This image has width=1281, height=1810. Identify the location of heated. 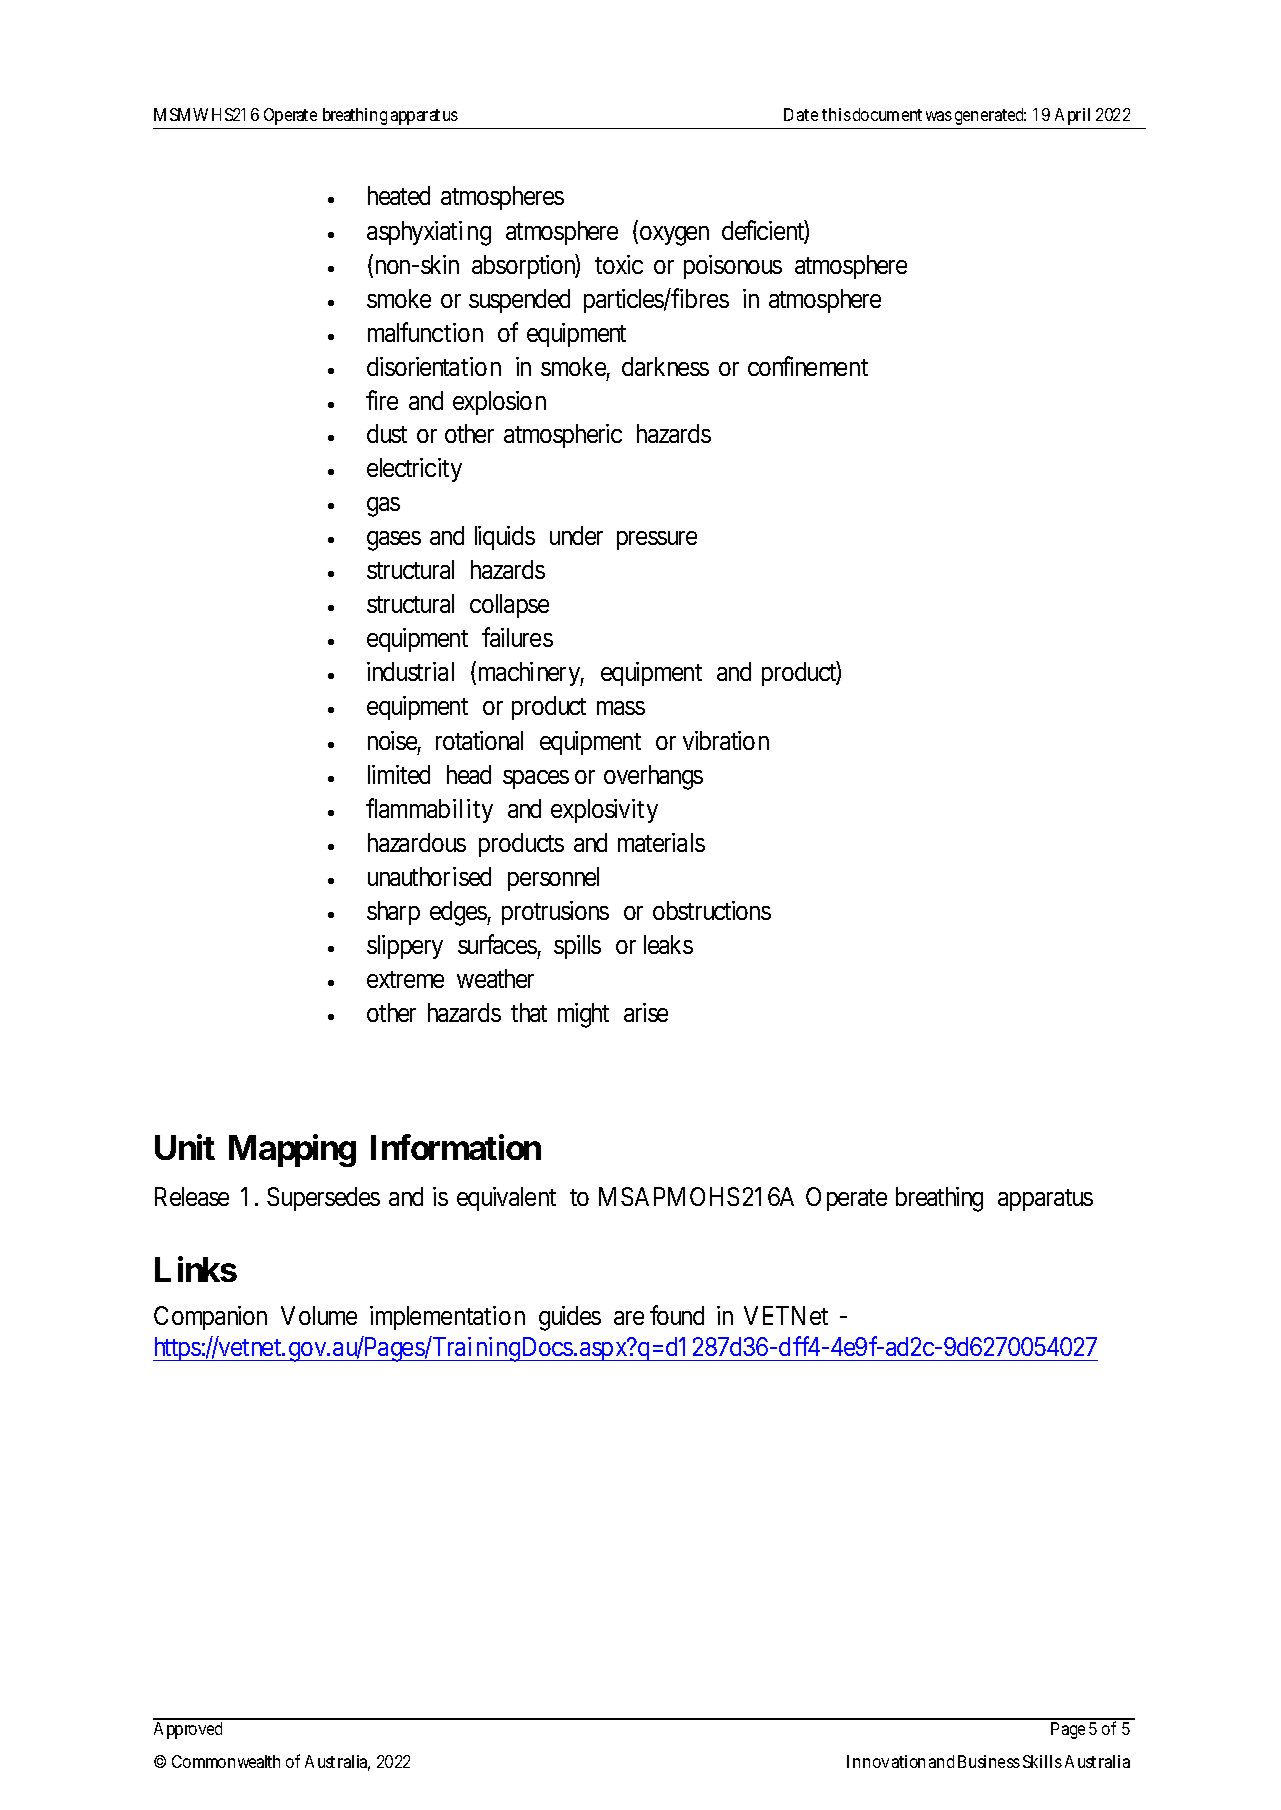
(399, 195).
